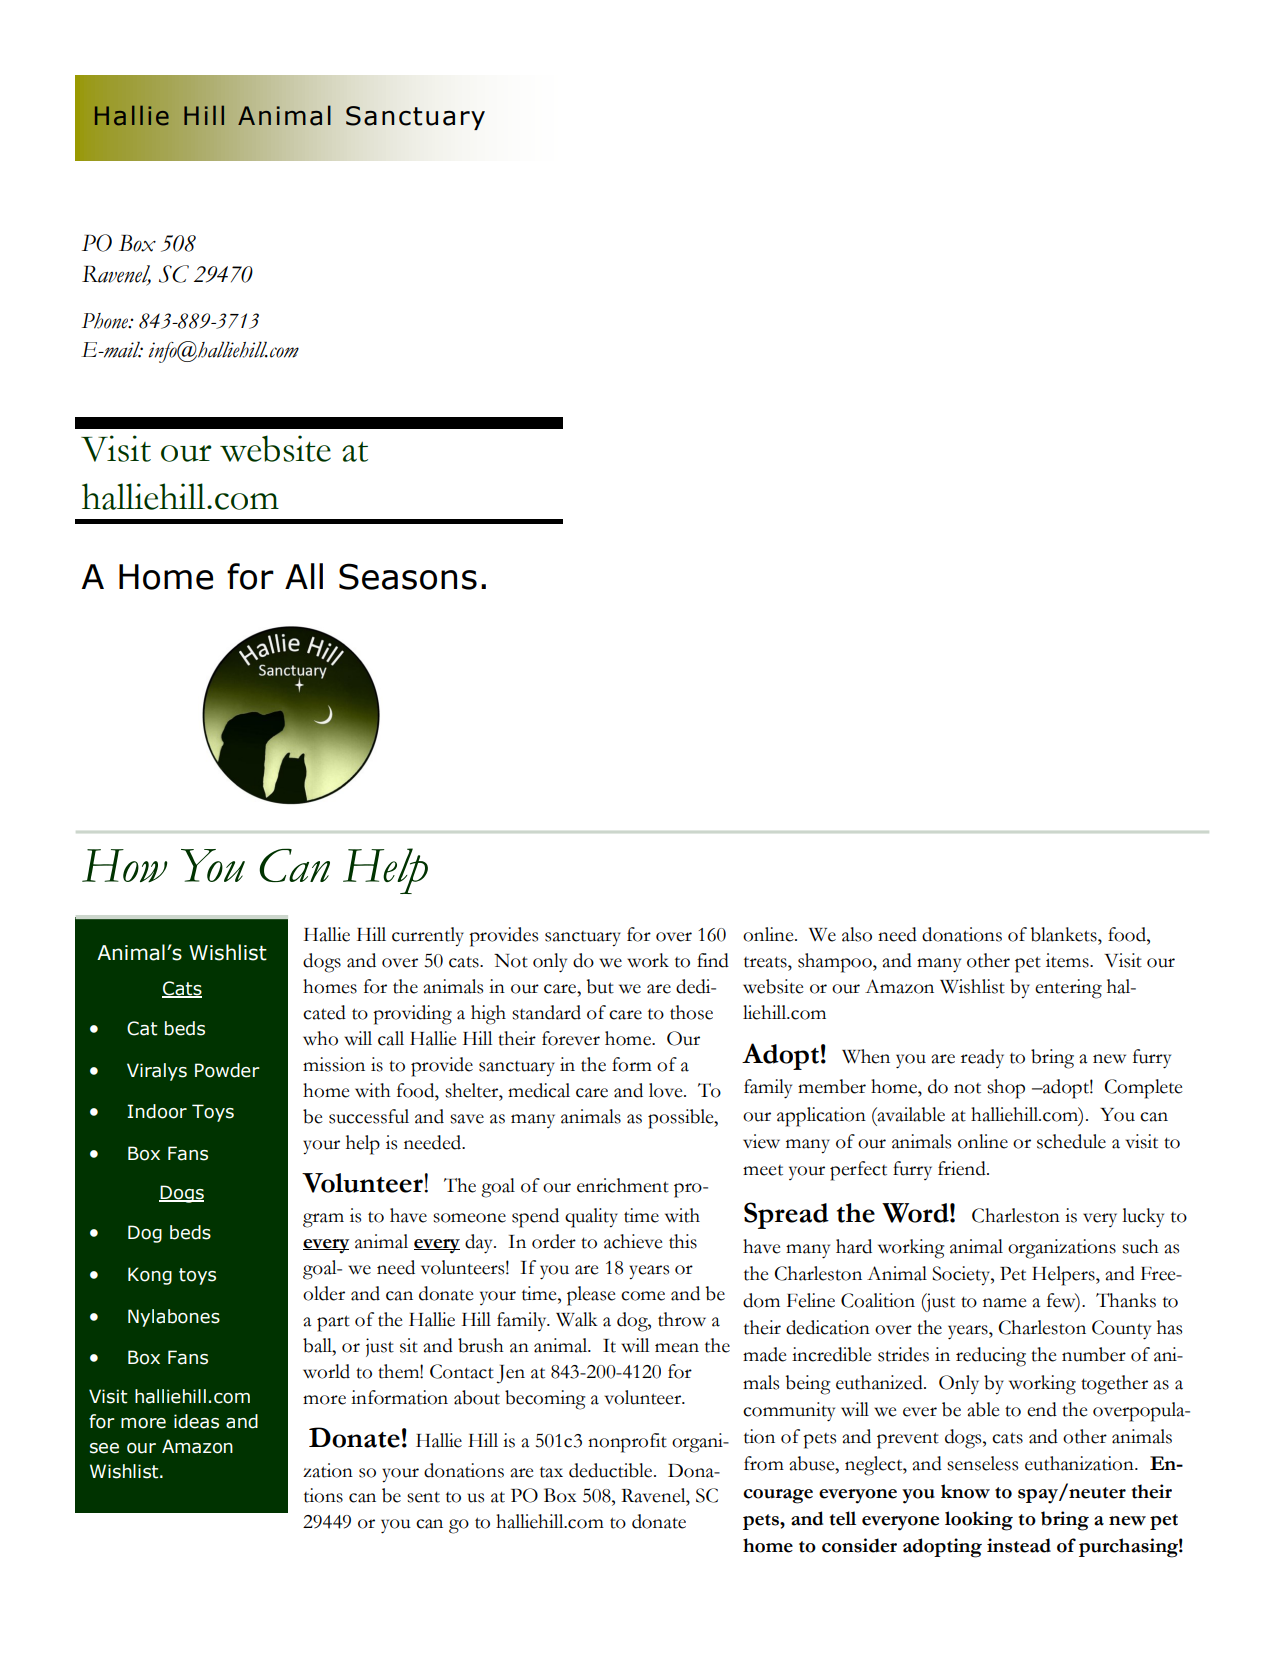 The height and width of the screenshot is (1664, 1285). I want to click on find, so click(713, 960).
